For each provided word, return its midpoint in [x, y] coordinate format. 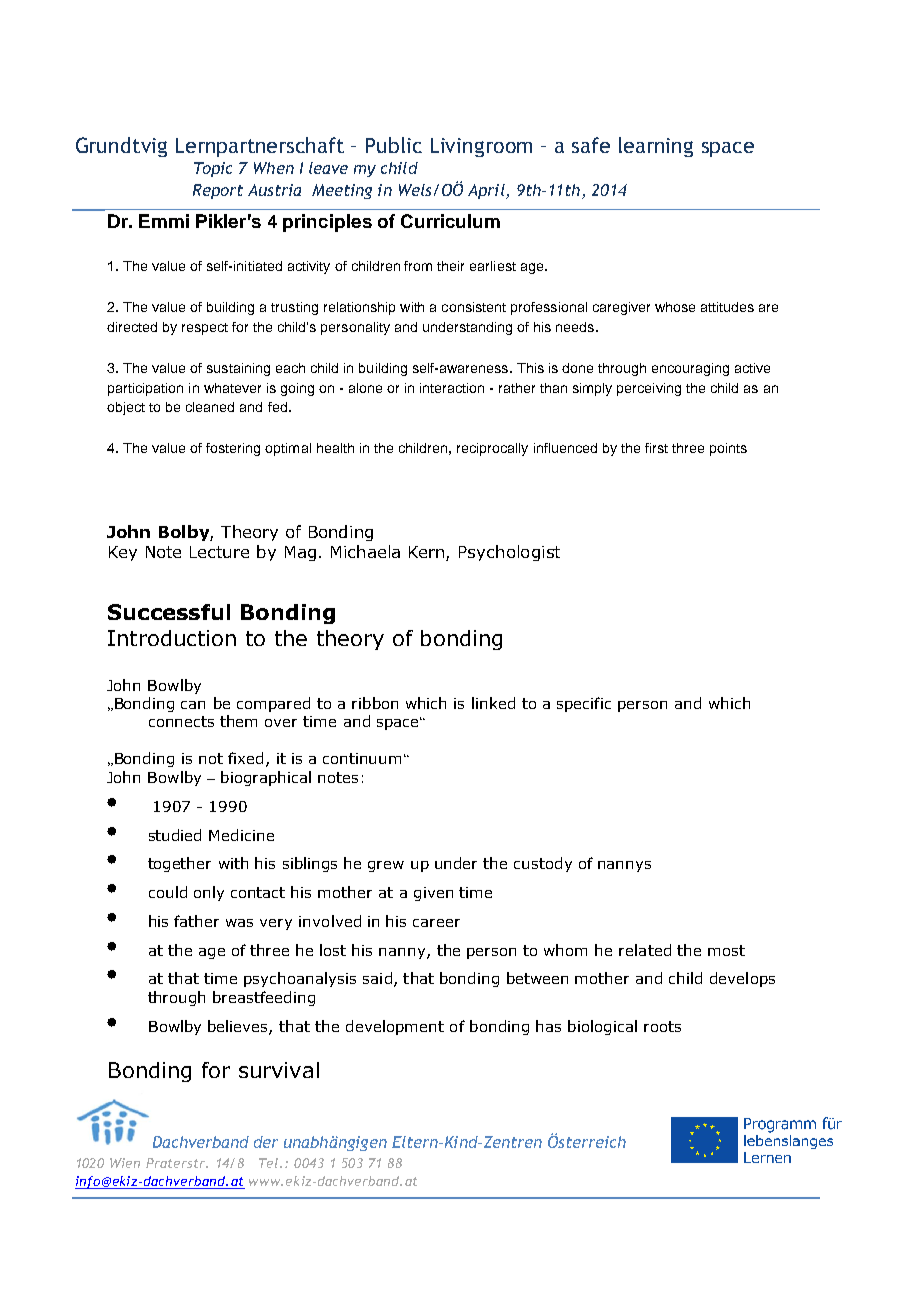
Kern [428, 553]
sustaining [238, 369]
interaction [452, 388]
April [487, 191]
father [196, 921]
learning [656, 147]
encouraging [690, 369]
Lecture [219, 552]
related [645, 950]
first [656, 448]
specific [584, 704]
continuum [362, 758]
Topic [213, 169]
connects [181, 721]
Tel [270, 1163]
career [436, 923]
